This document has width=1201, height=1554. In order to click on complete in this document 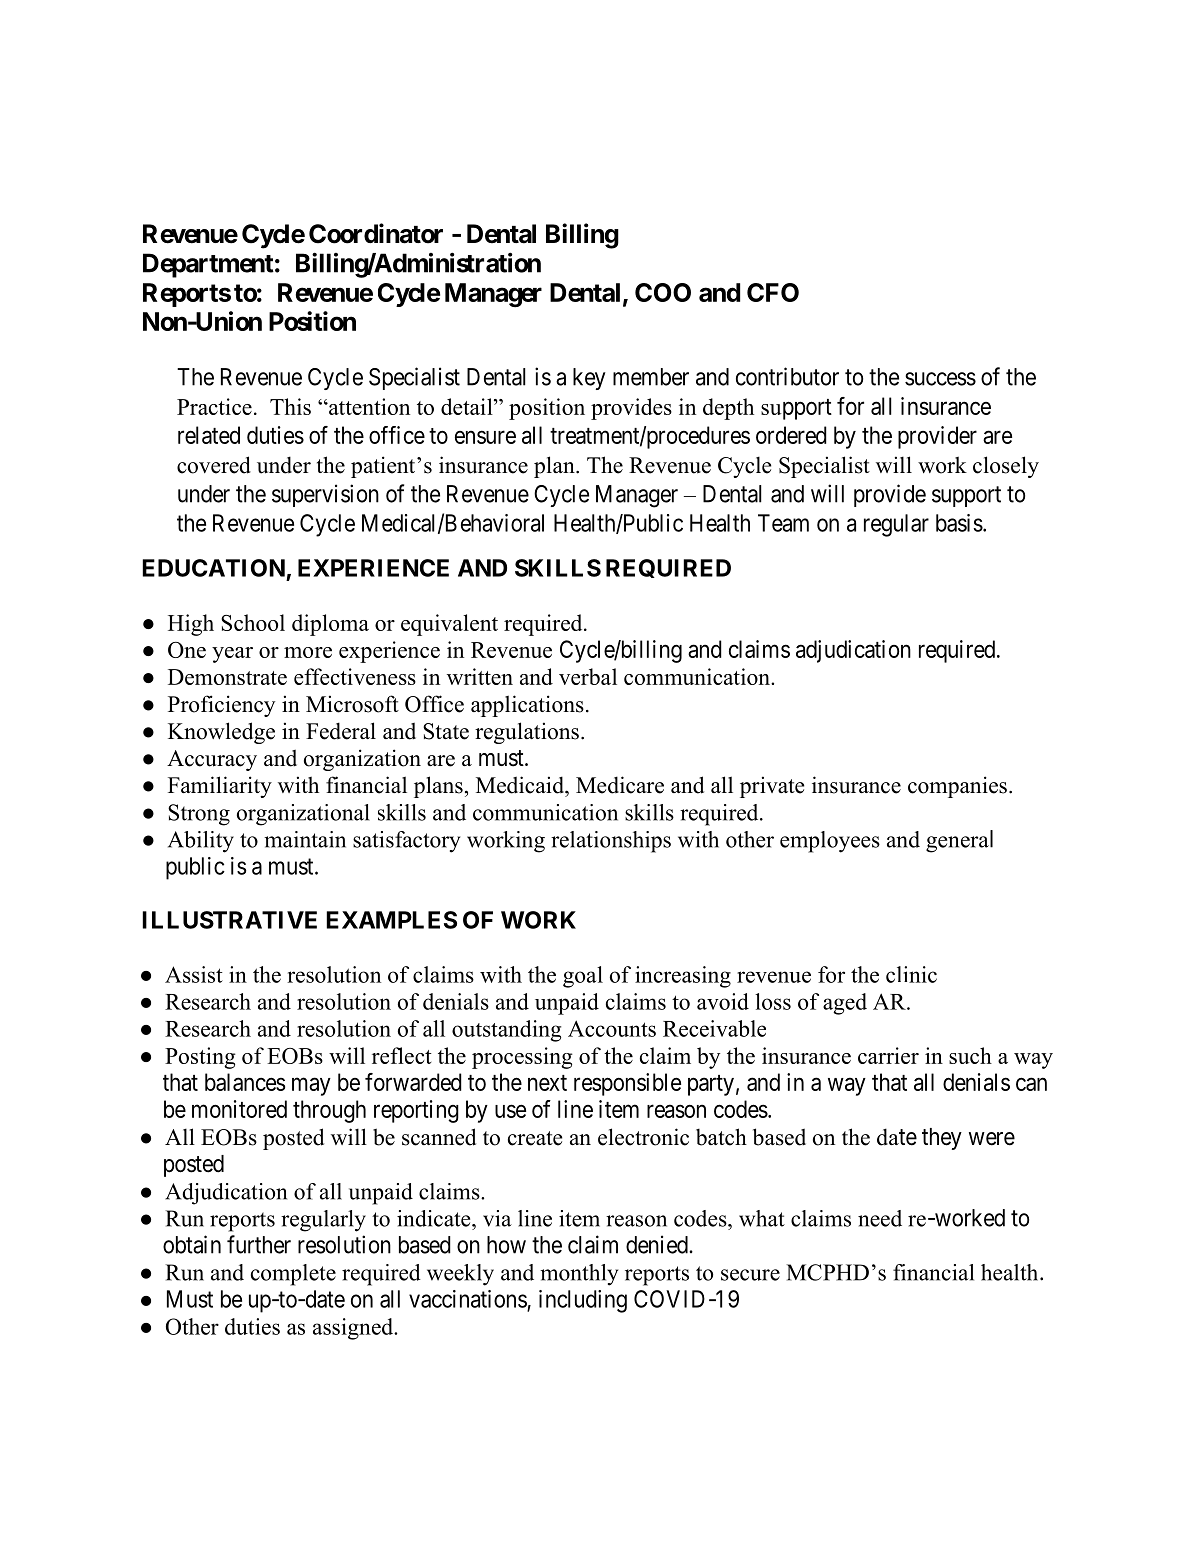, I will do `click(293, 1275)`.
